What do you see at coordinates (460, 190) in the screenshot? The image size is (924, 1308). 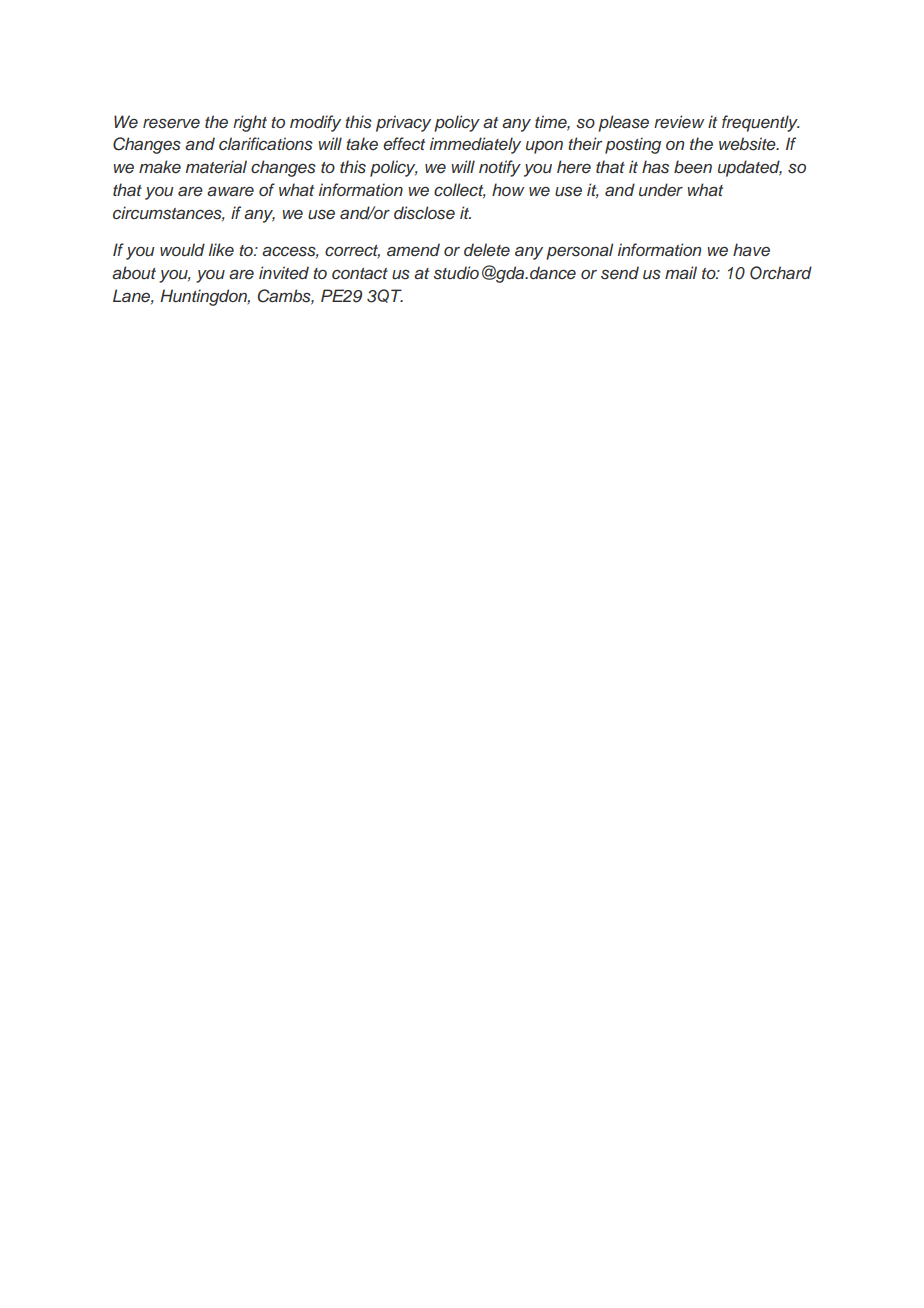 I see `collect` at bounding box center [460, 190].
